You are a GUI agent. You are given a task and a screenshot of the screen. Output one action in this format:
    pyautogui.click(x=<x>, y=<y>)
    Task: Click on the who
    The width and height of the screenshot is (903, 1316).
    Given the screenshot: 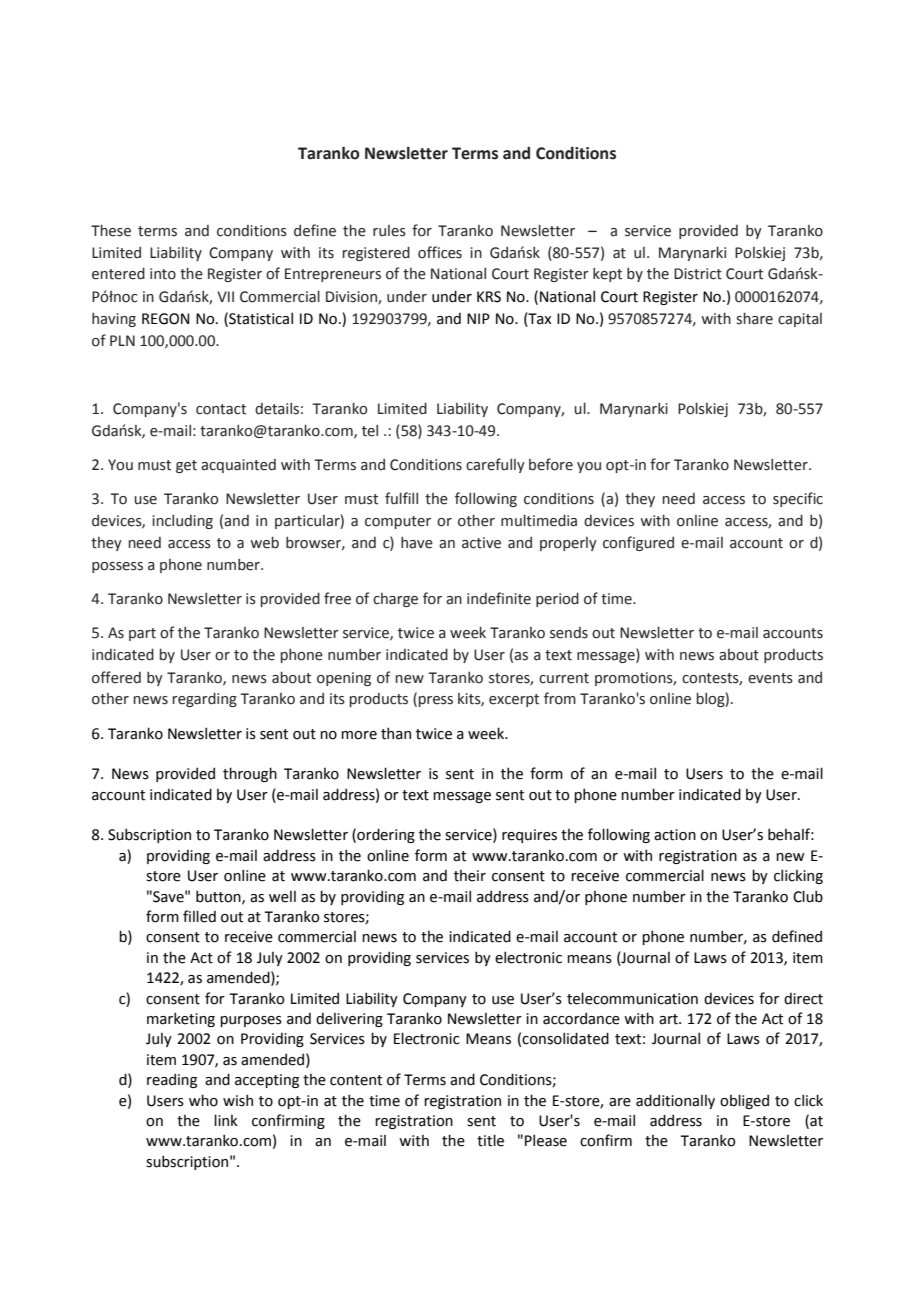 What is the action you would take?
    pyautogui.click(x=203, y=1100)
